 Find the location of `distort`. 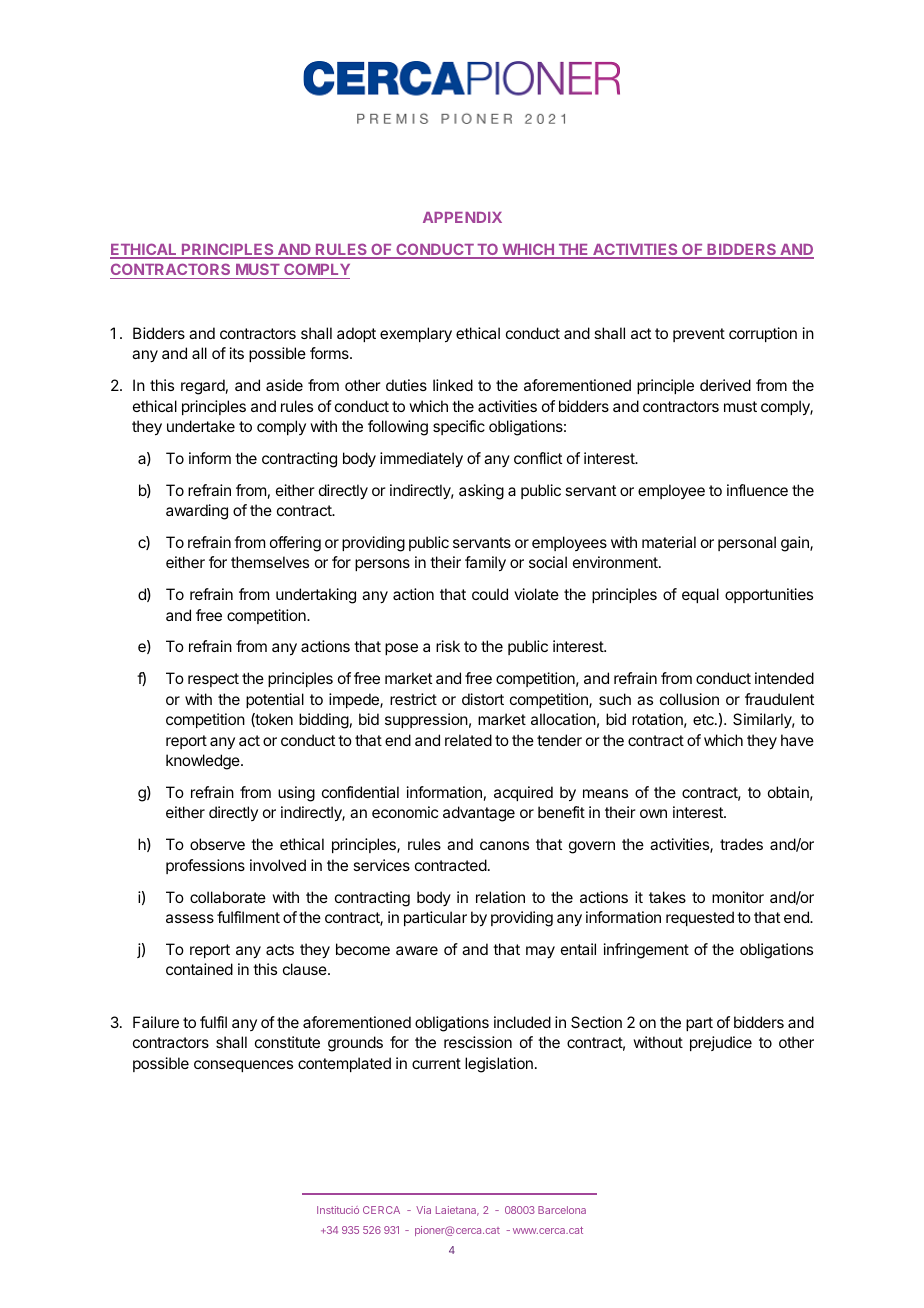

distort is located at coordinates (483, 699).
